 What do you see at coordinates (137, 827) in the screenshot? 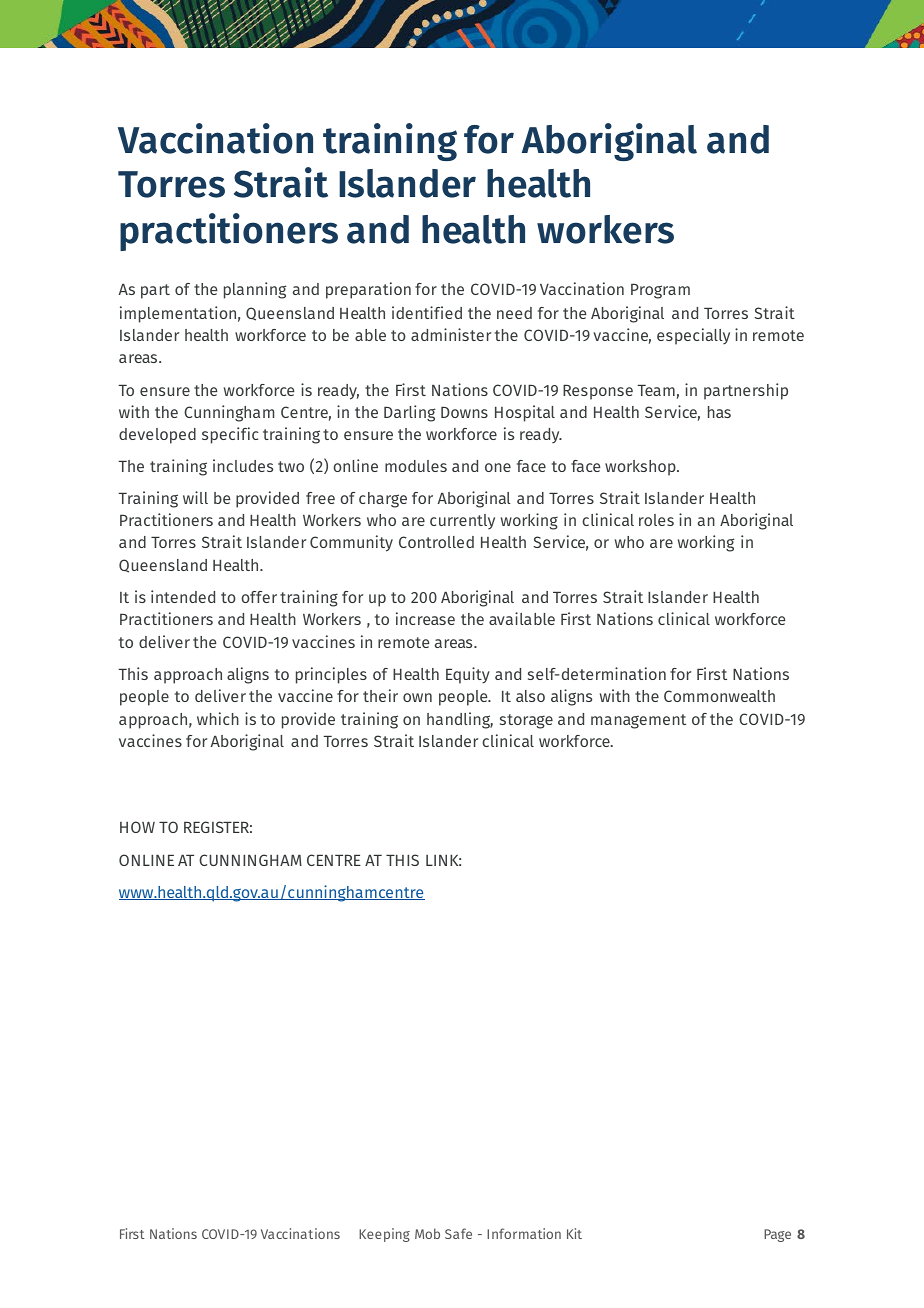
I see `HOW` at bounding box center [137, 827].
